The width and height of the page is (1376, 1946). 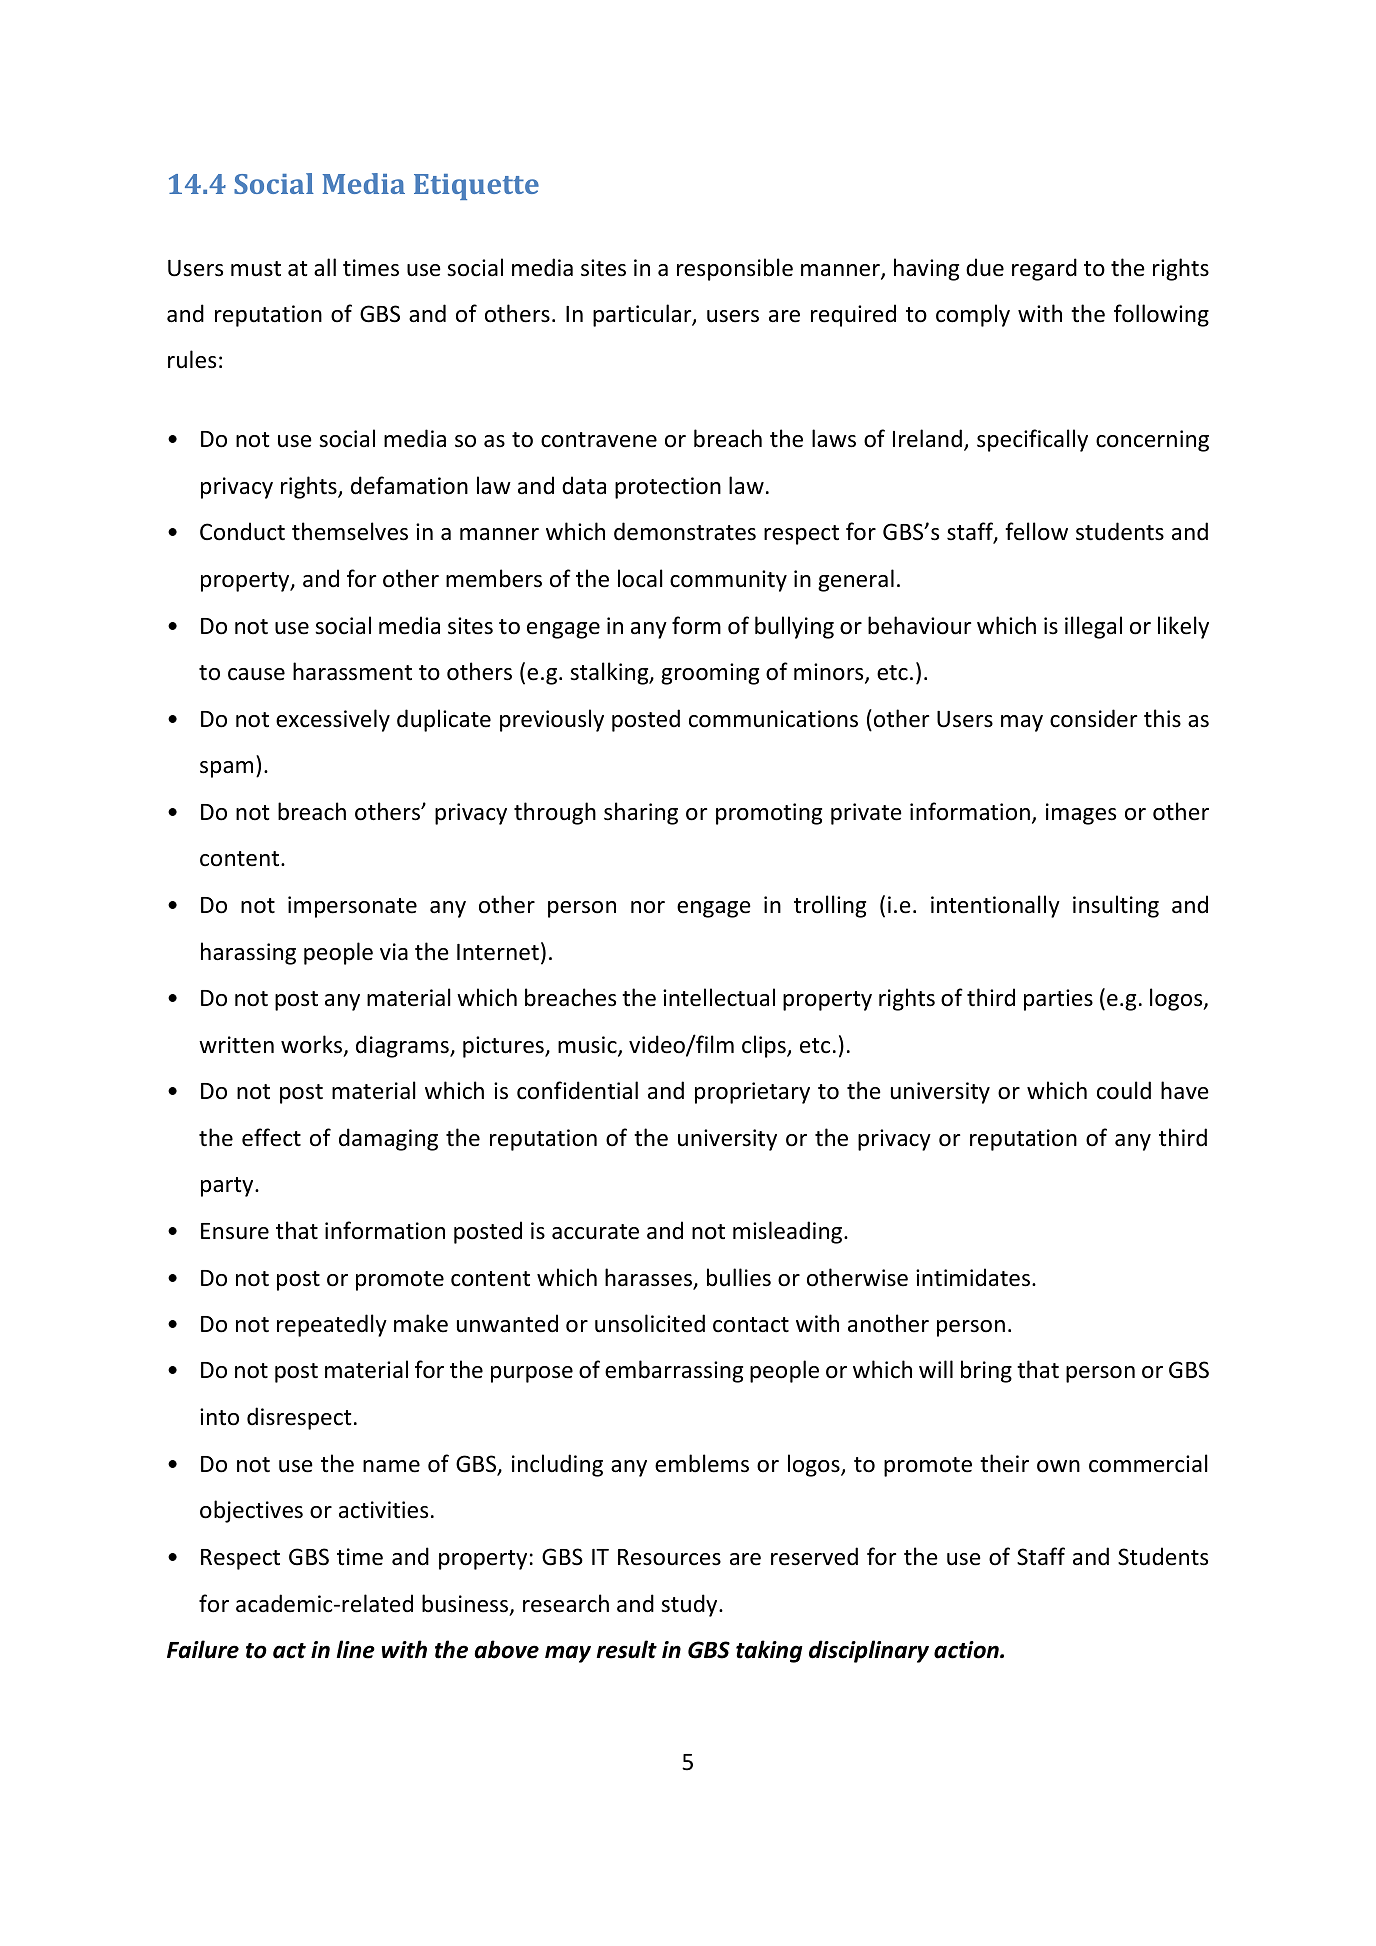 What do you see at coordinates (974, 1277) in the page?
I see `intimidates` at bounding box center [974, 1277].
